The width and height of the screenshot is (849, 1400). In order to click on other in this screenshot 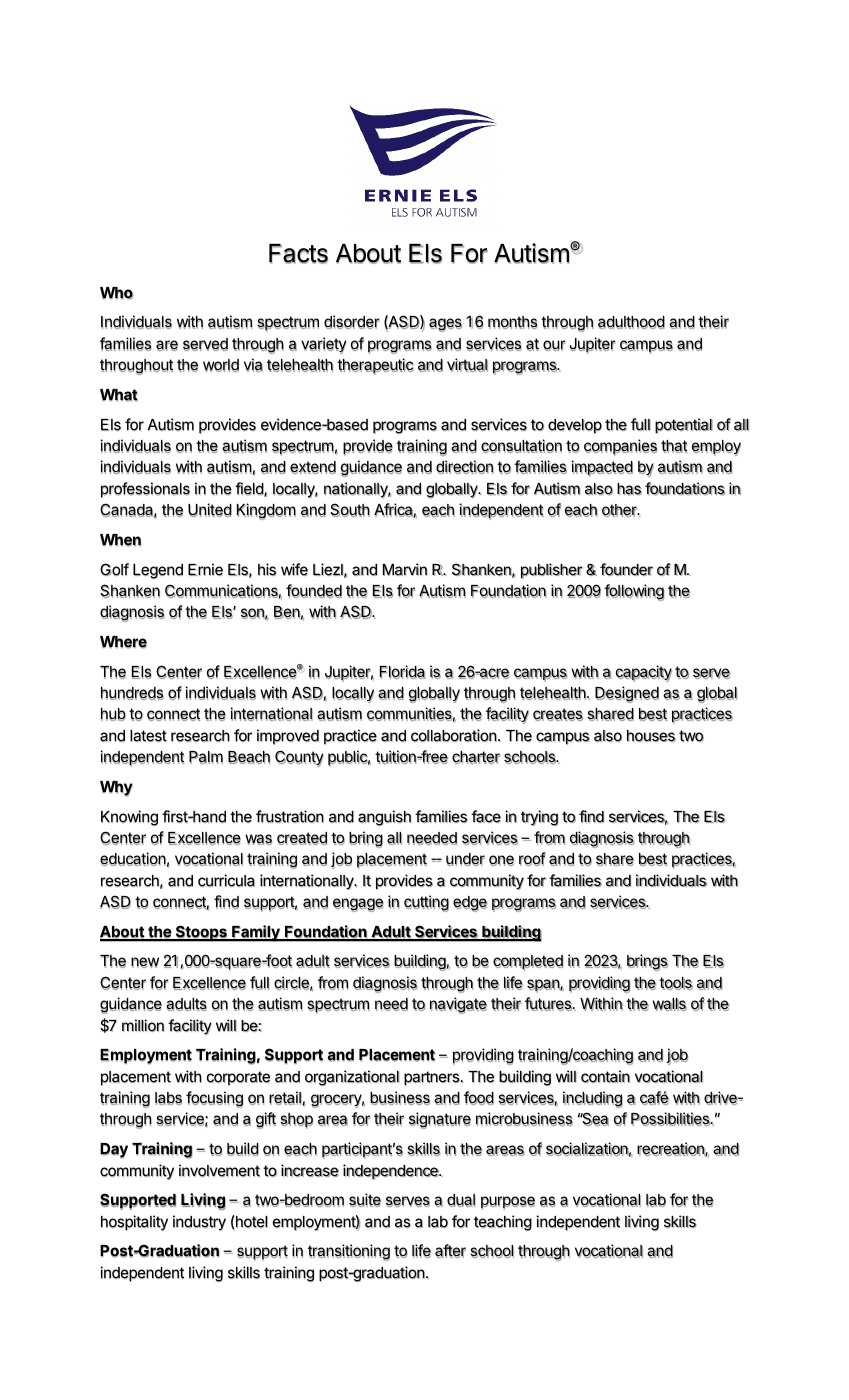, I will do `click(620, 510)`.
